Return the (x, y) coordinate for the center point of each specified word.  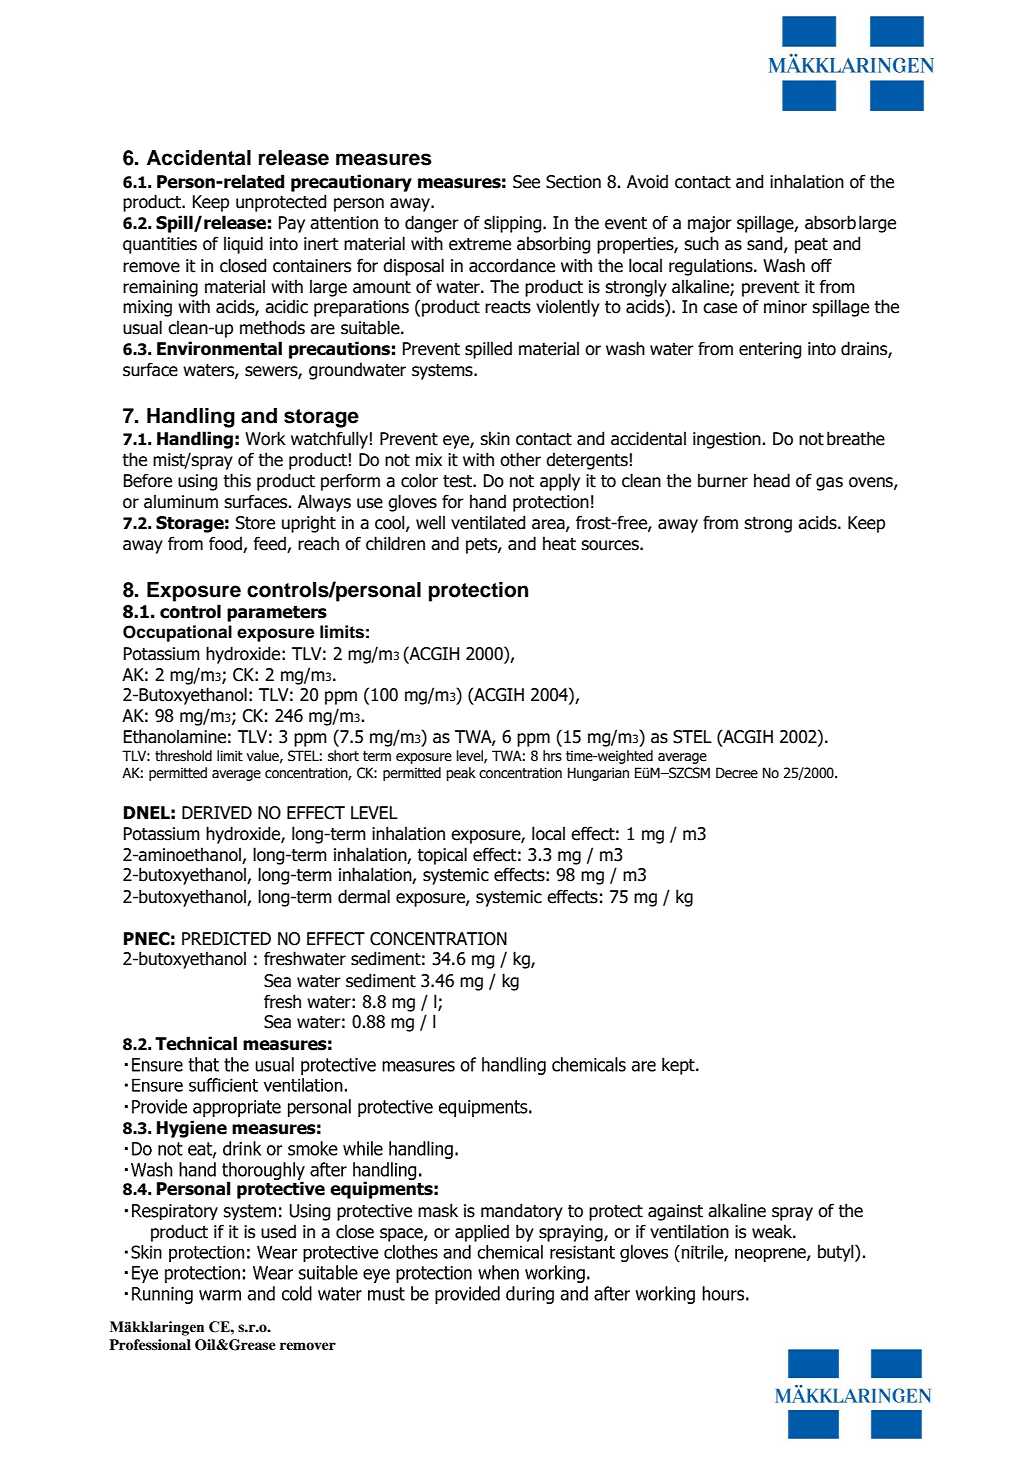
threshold (183, 756)
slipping (514, 224)
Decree (737, 773)
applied (482, 1233)
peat (811, 246)
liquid (243, 245)
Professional (150, 1345)
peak (461, 774)
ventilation (689, 1231)
